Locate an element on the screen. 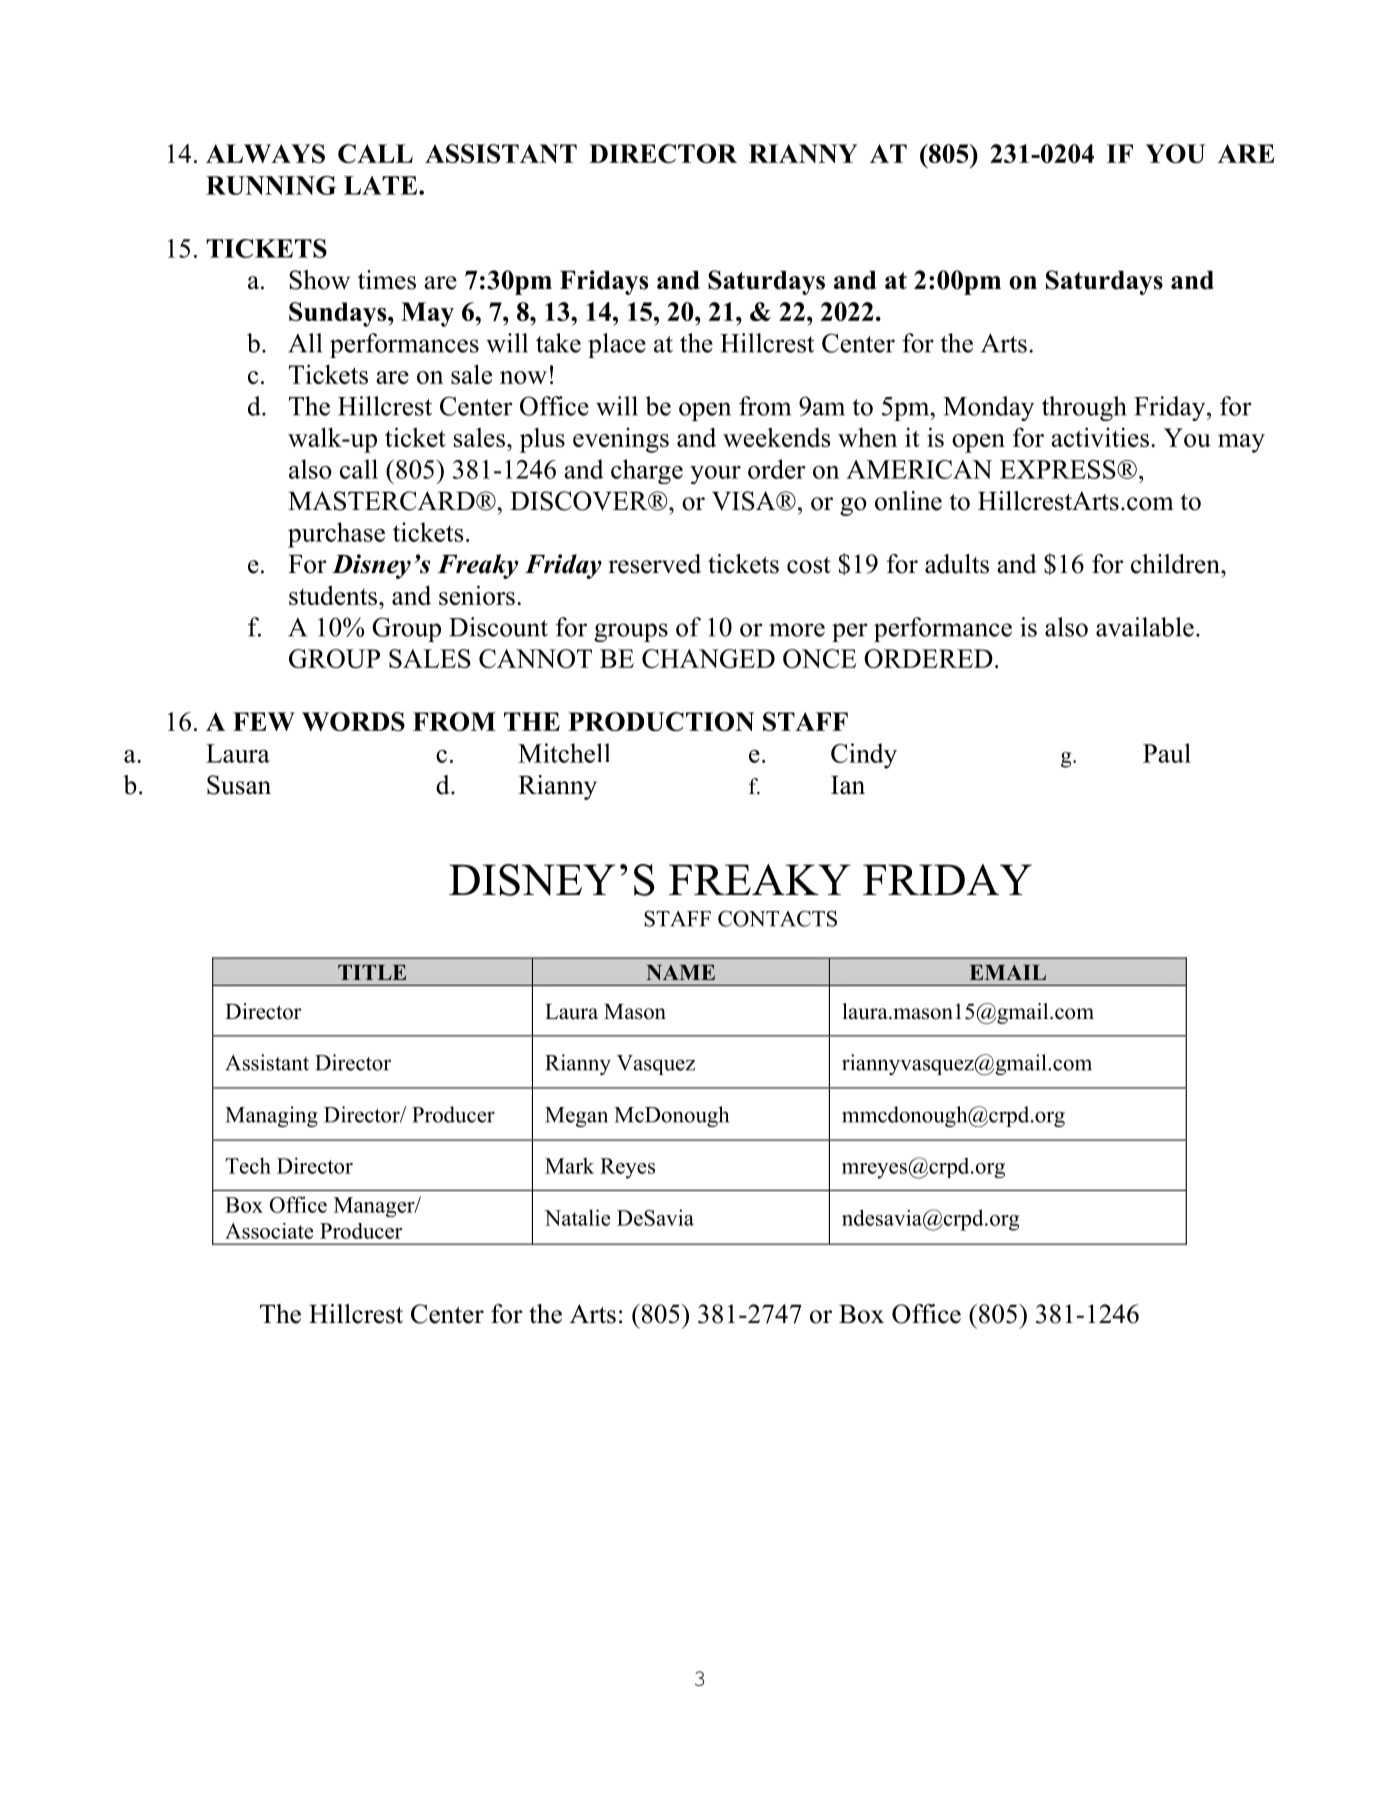  Associate is located at coordinates (269, 1231).
